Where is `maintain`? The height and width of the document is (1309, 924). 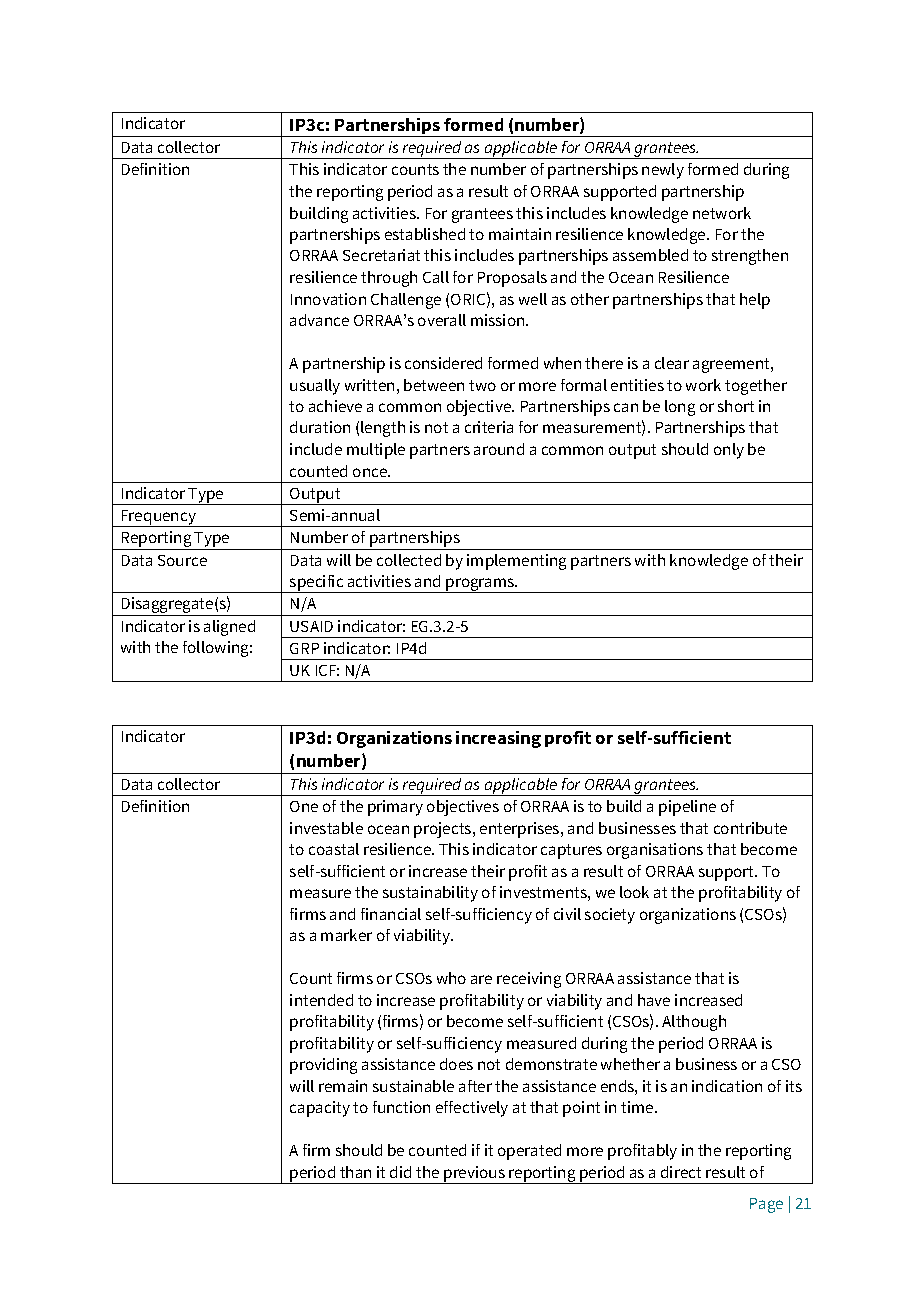
maintain is located at coordinates (520, 234).
